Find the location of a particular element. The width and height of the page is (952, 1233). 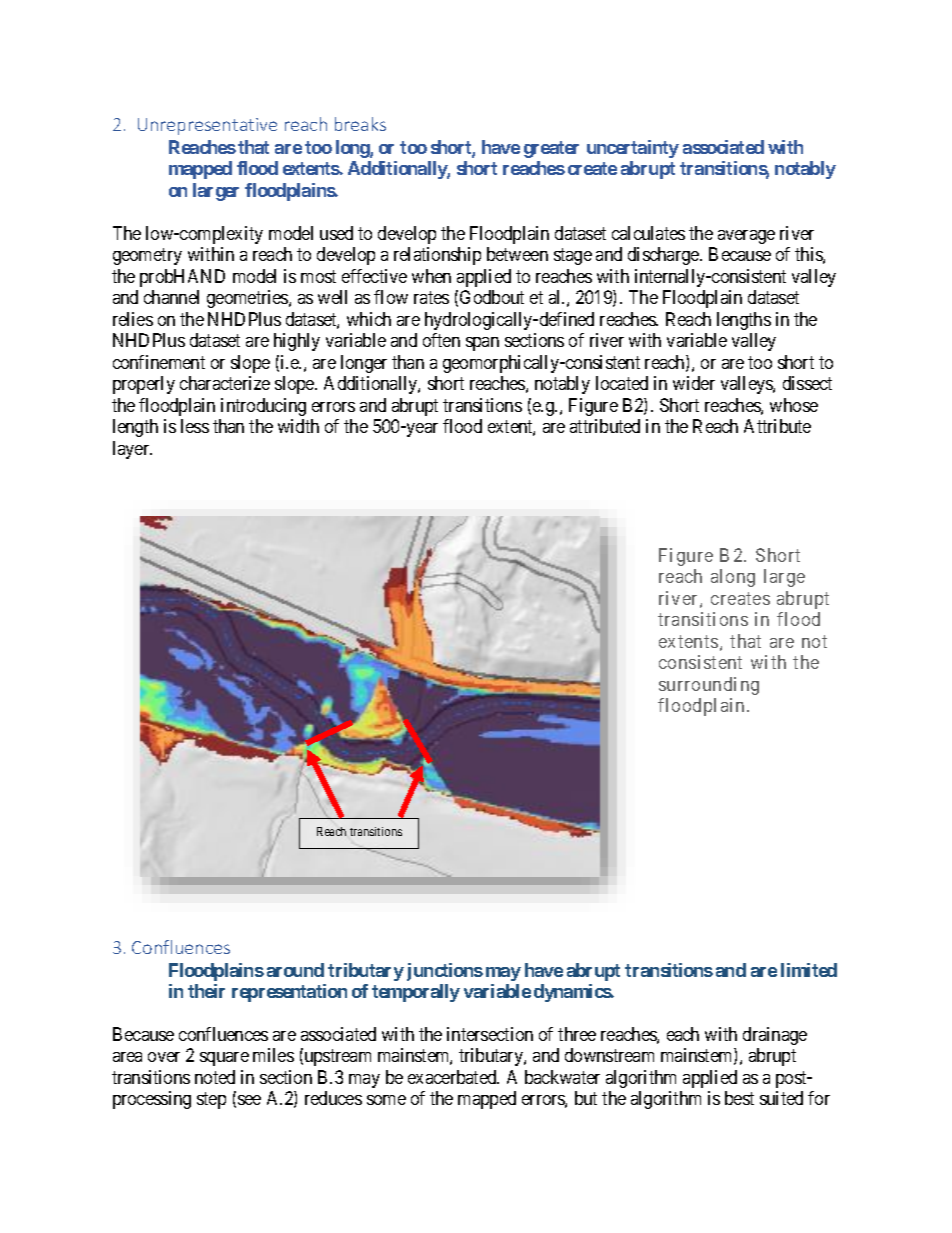

whose is located at coordinates (794, 405).
